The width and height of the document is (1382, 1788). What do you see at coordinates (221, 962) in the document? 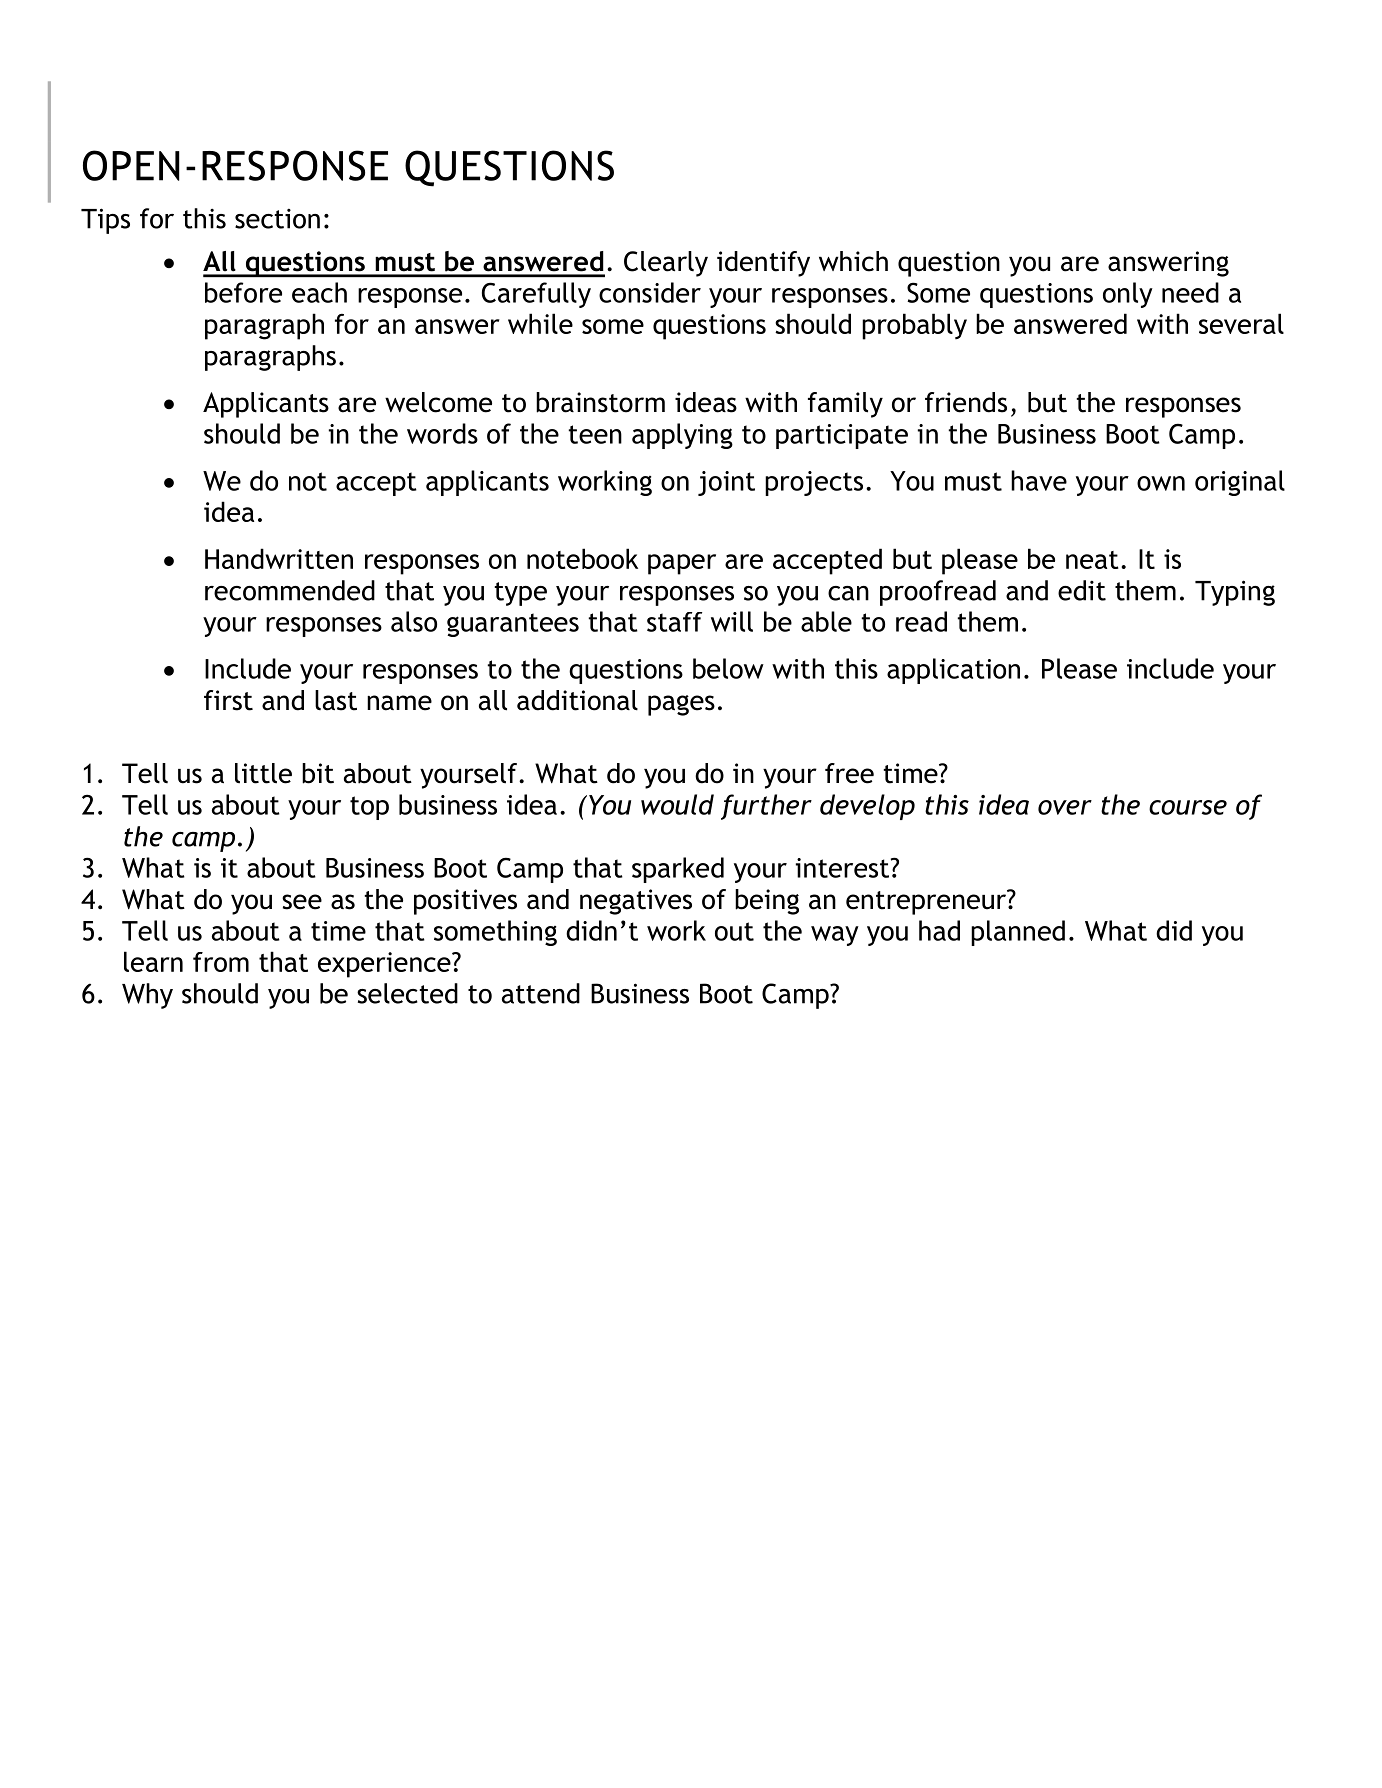
I see `from` at bounding box center [221, 962].
